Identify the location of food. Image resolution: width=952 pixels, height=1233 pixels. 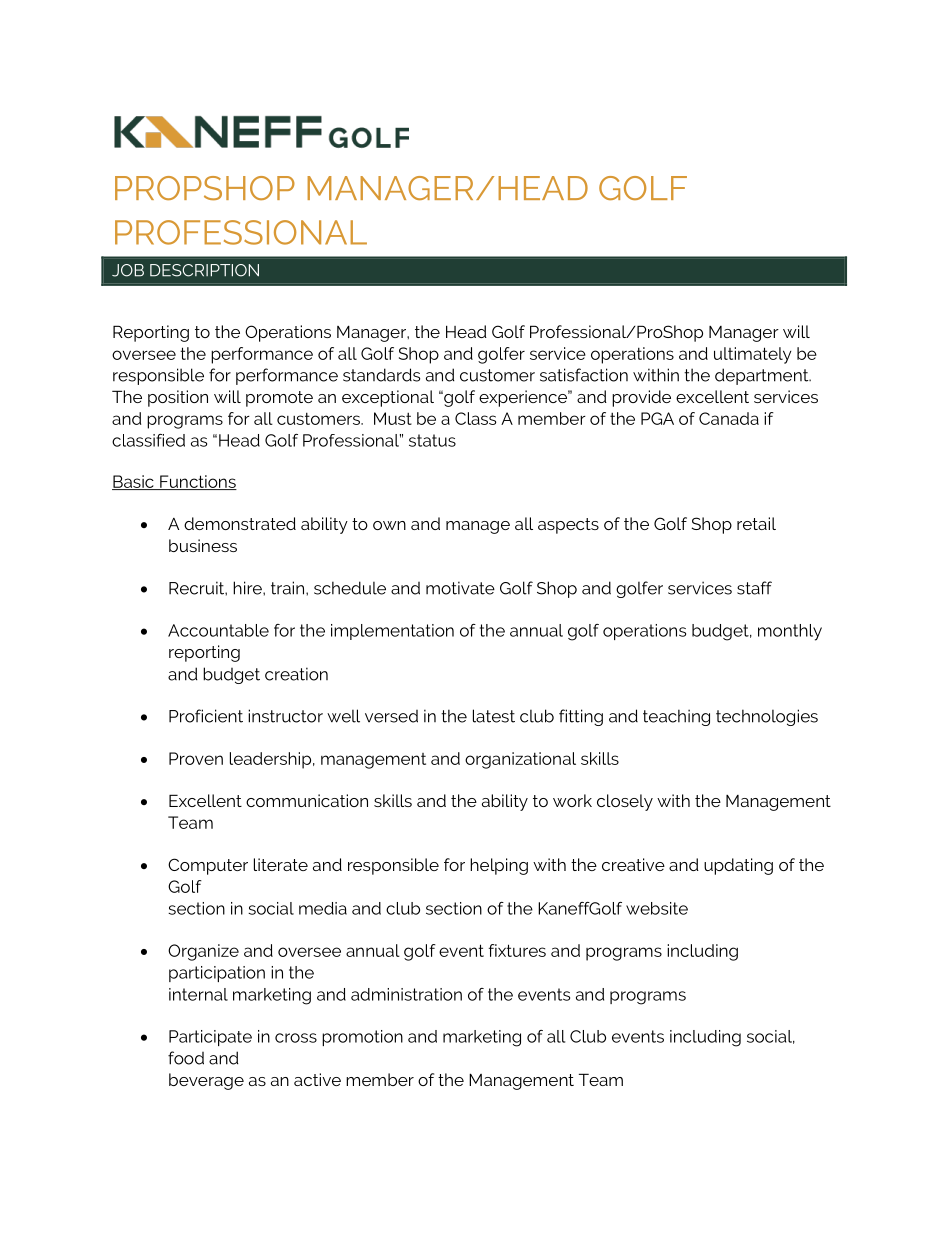
(186, 1058).
